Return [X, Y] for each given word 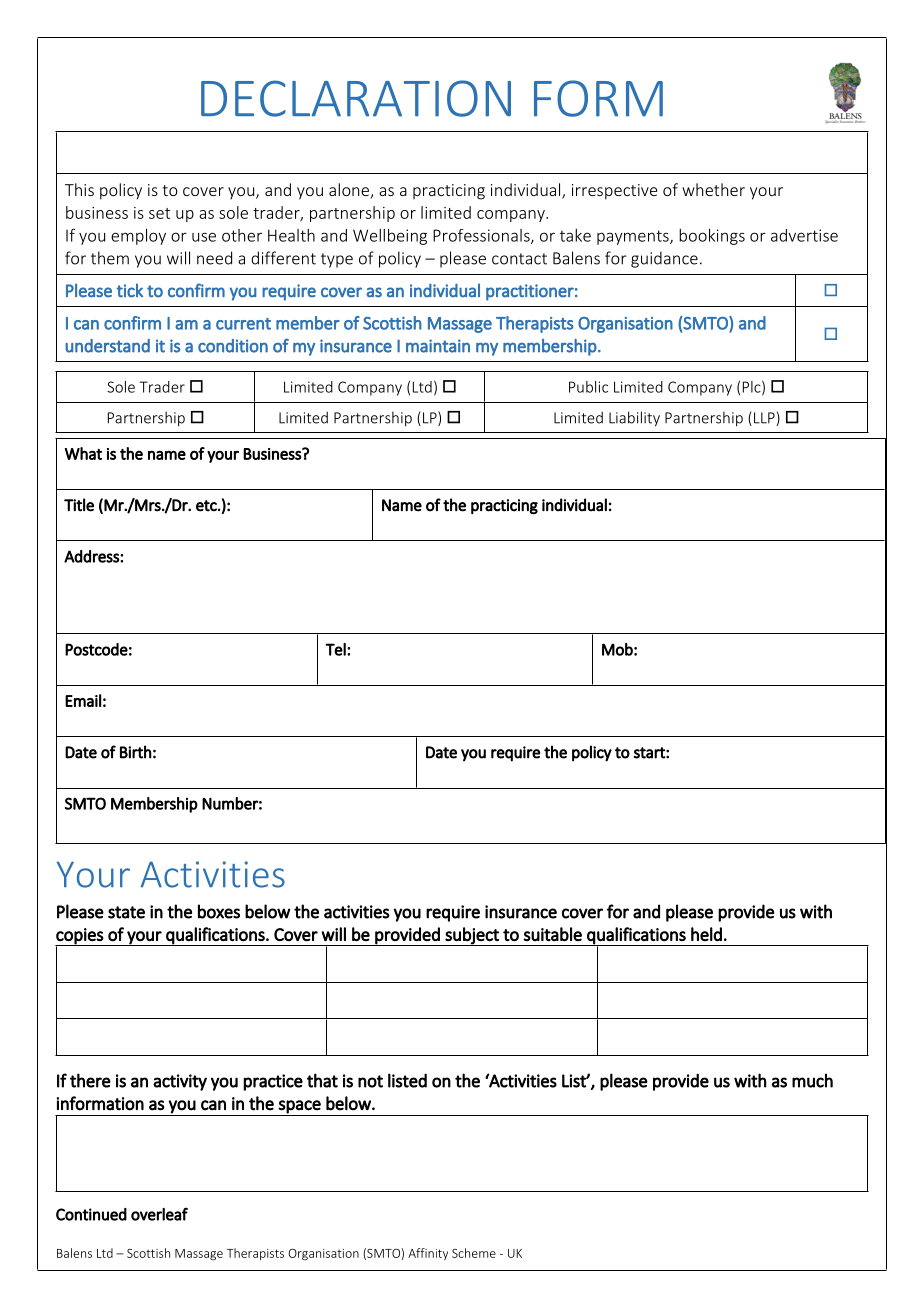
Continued [91, 1214]
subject [472, 936]
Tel [336, 649]
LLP [765, 419]
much [812, 1080]
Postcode [96, 649]
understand [107, 346]
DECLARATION [356, 98]
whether [713, 189]
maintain [438, 346]
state [126, 912]
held [706, 934]
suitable [552, 934]
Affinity [428, 1254]
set [159, 213]
